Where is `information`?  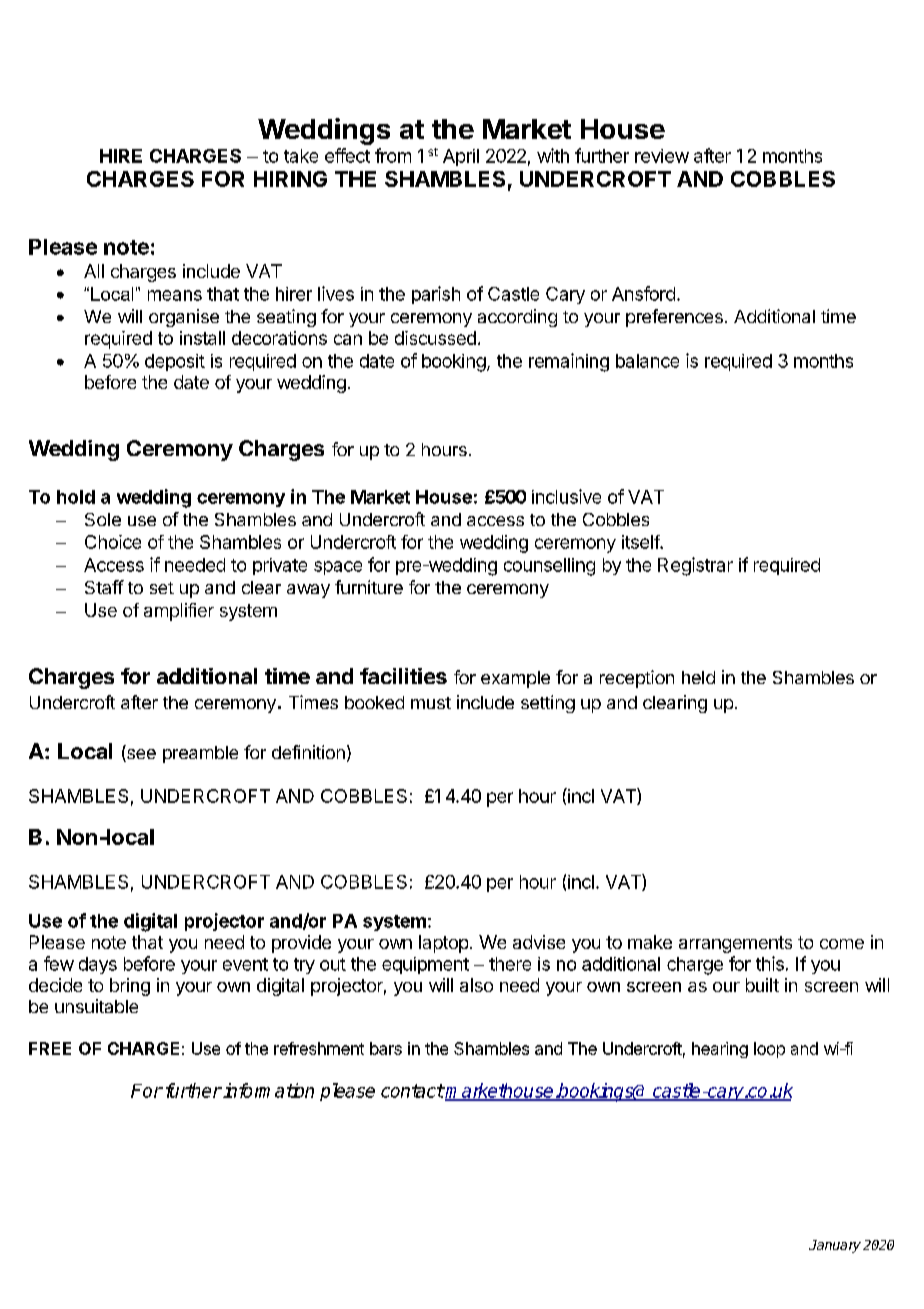 information is located at coordinates (268, 1090).
